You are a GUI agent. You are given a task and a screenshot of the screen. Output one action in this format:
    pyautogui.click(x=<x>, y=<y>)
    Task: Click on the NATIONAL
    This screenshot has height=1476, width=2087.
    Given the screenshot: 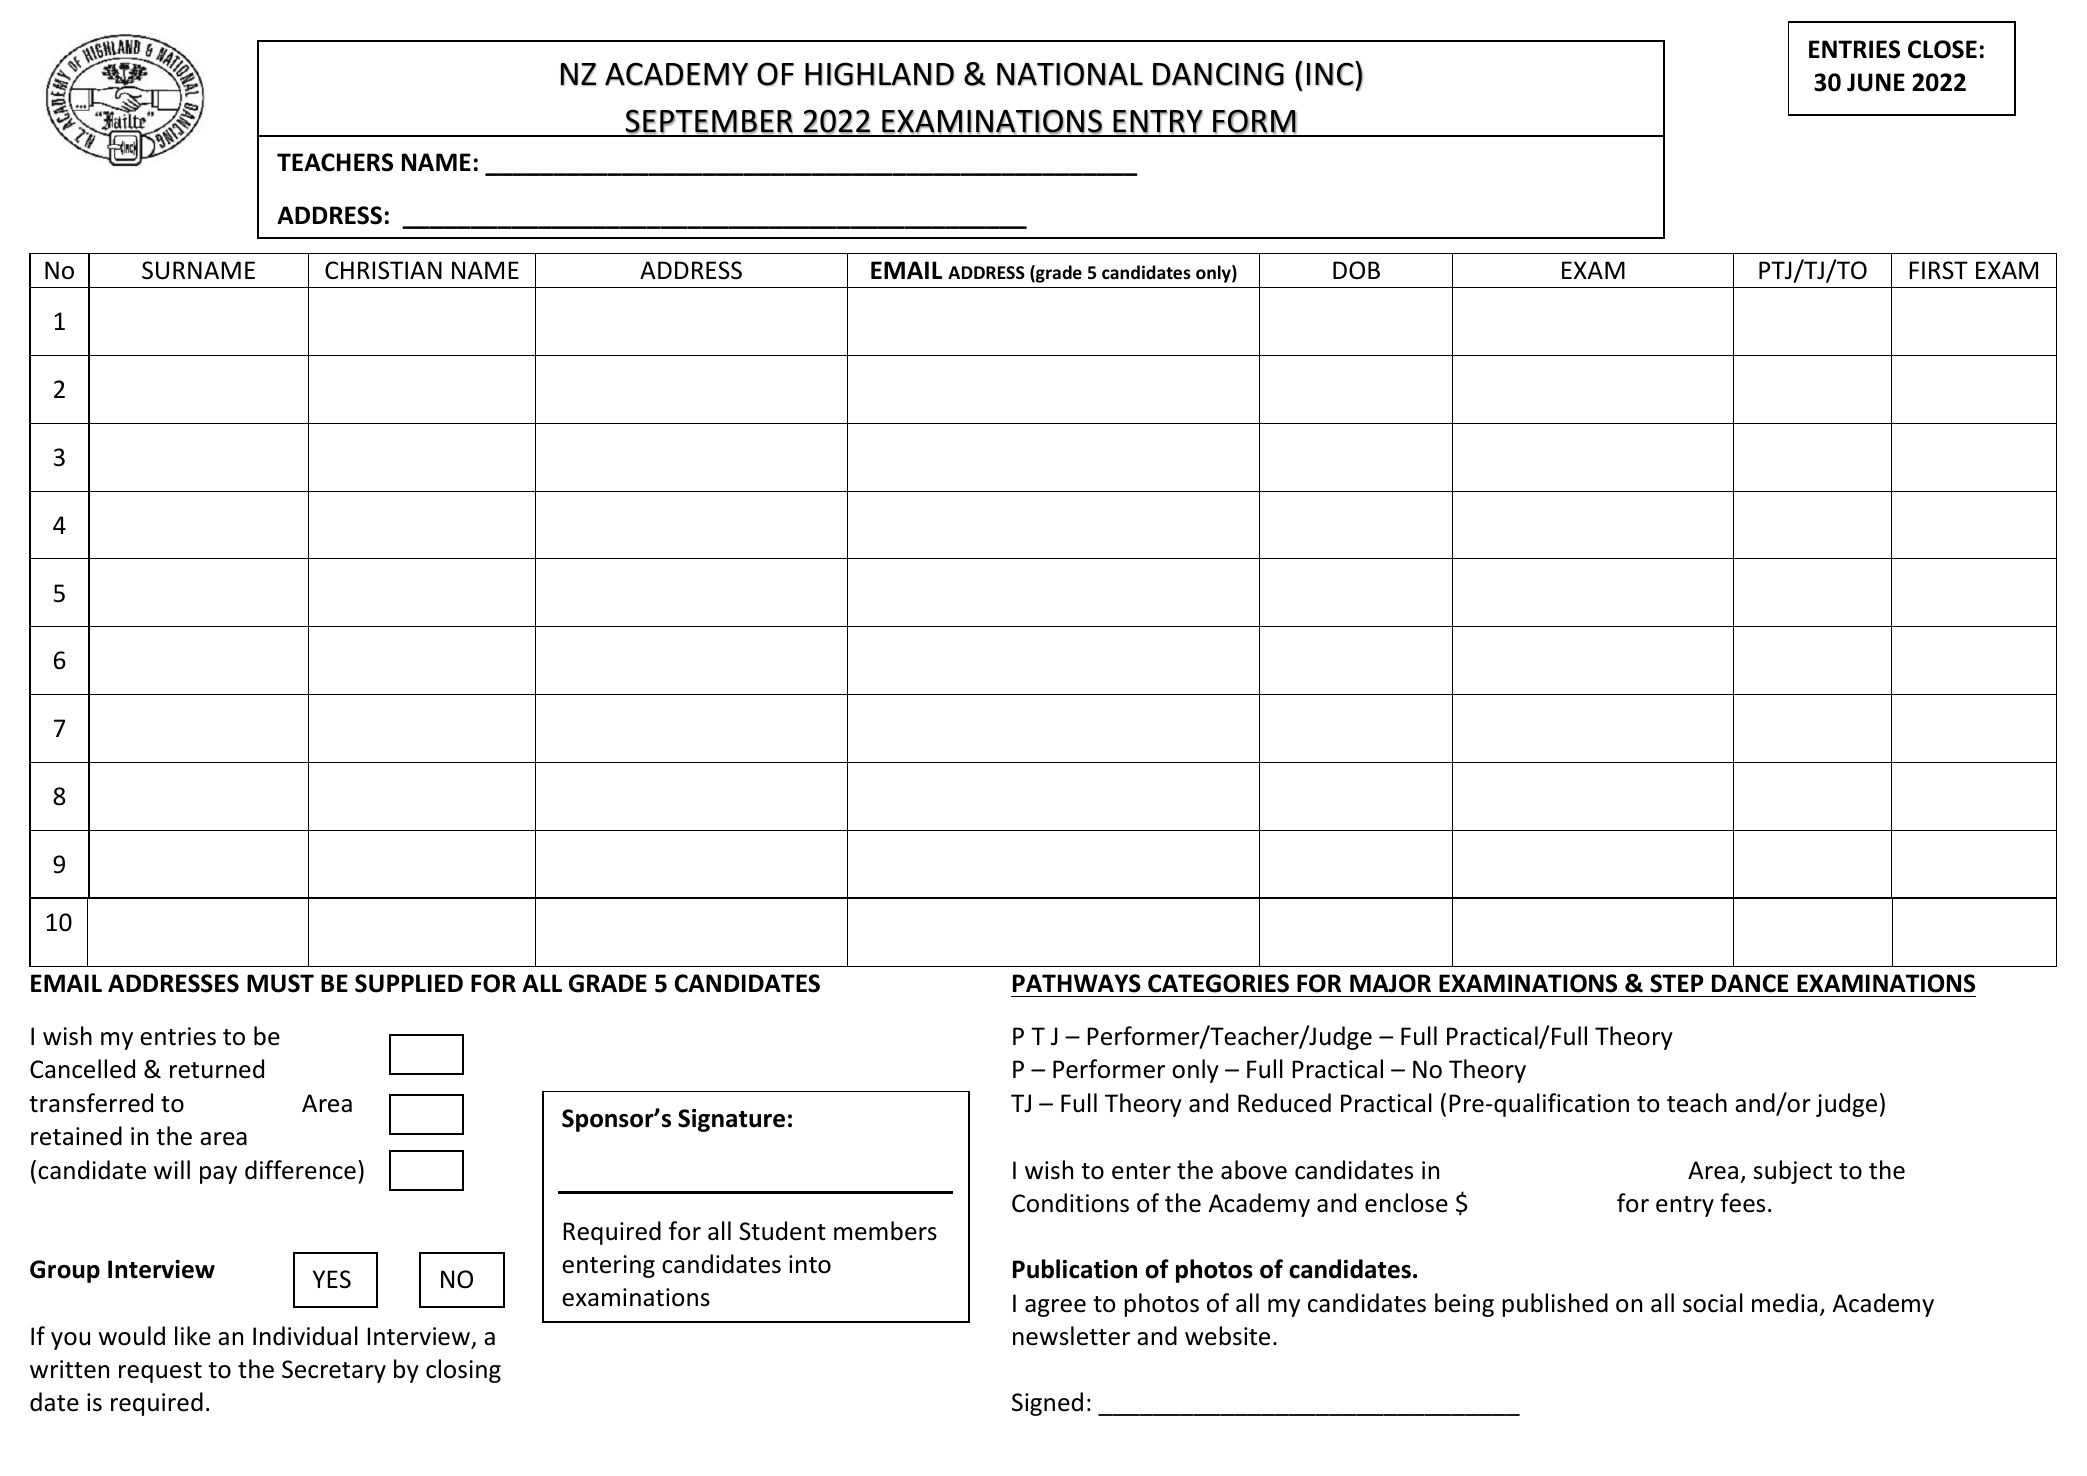 What is the action you would take?
    pyautogui.click(x=1070, y=74)
